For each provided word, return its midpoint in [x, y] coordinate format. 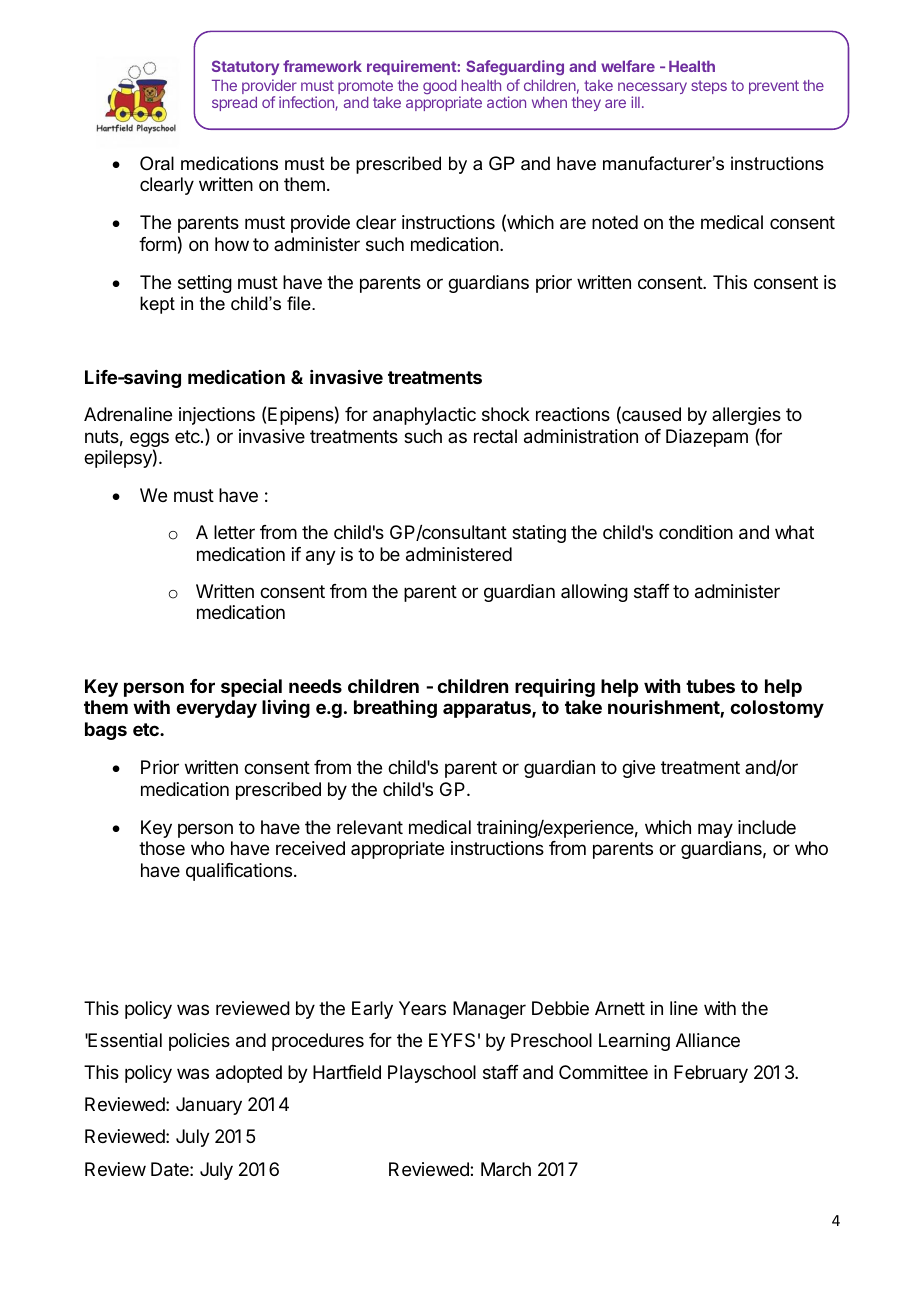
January [209, 1106]
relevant [370, 827]
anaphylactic [424, 416]
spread [234, 104]
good [439, 87]
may [715, 830]
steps [709, 87]
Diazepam [707, 438]
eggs [149, 441]
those [162, 848]
